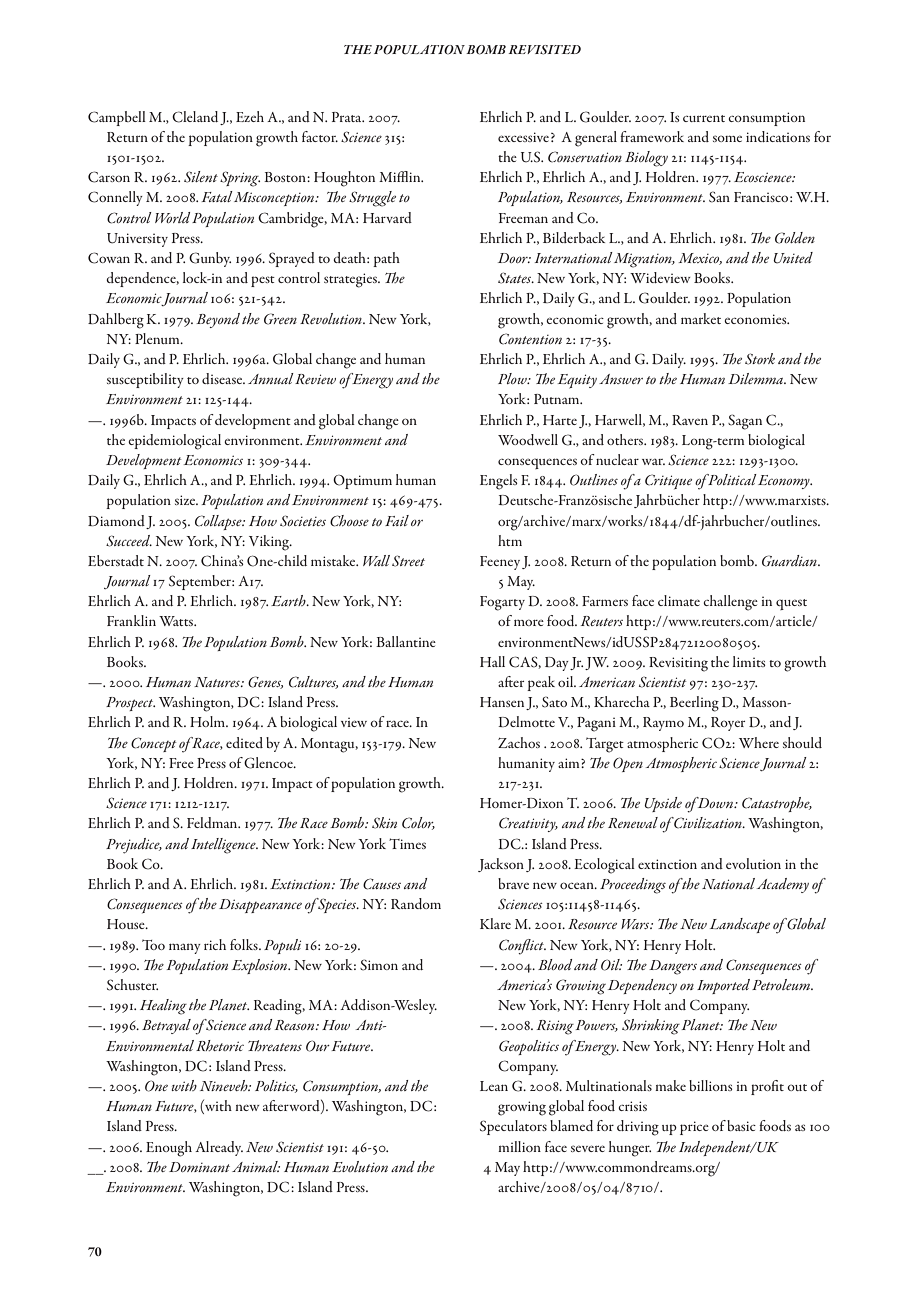 The width and height of the screenshot is (924, 1308). I want to click on Campbell, so click(117, 118).
